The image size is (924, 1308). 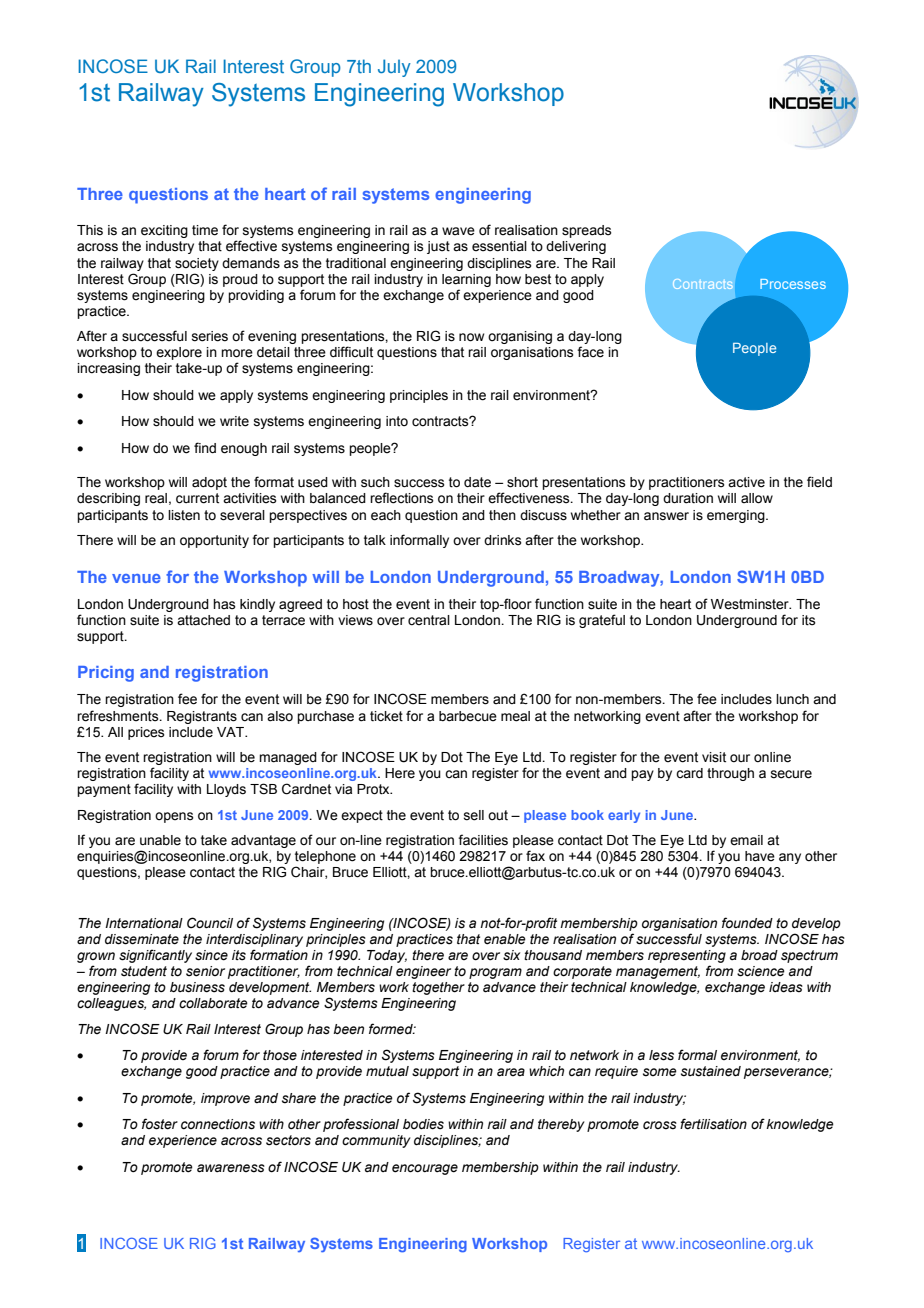 I want to click on foster, so click(x=160, y=1124).
